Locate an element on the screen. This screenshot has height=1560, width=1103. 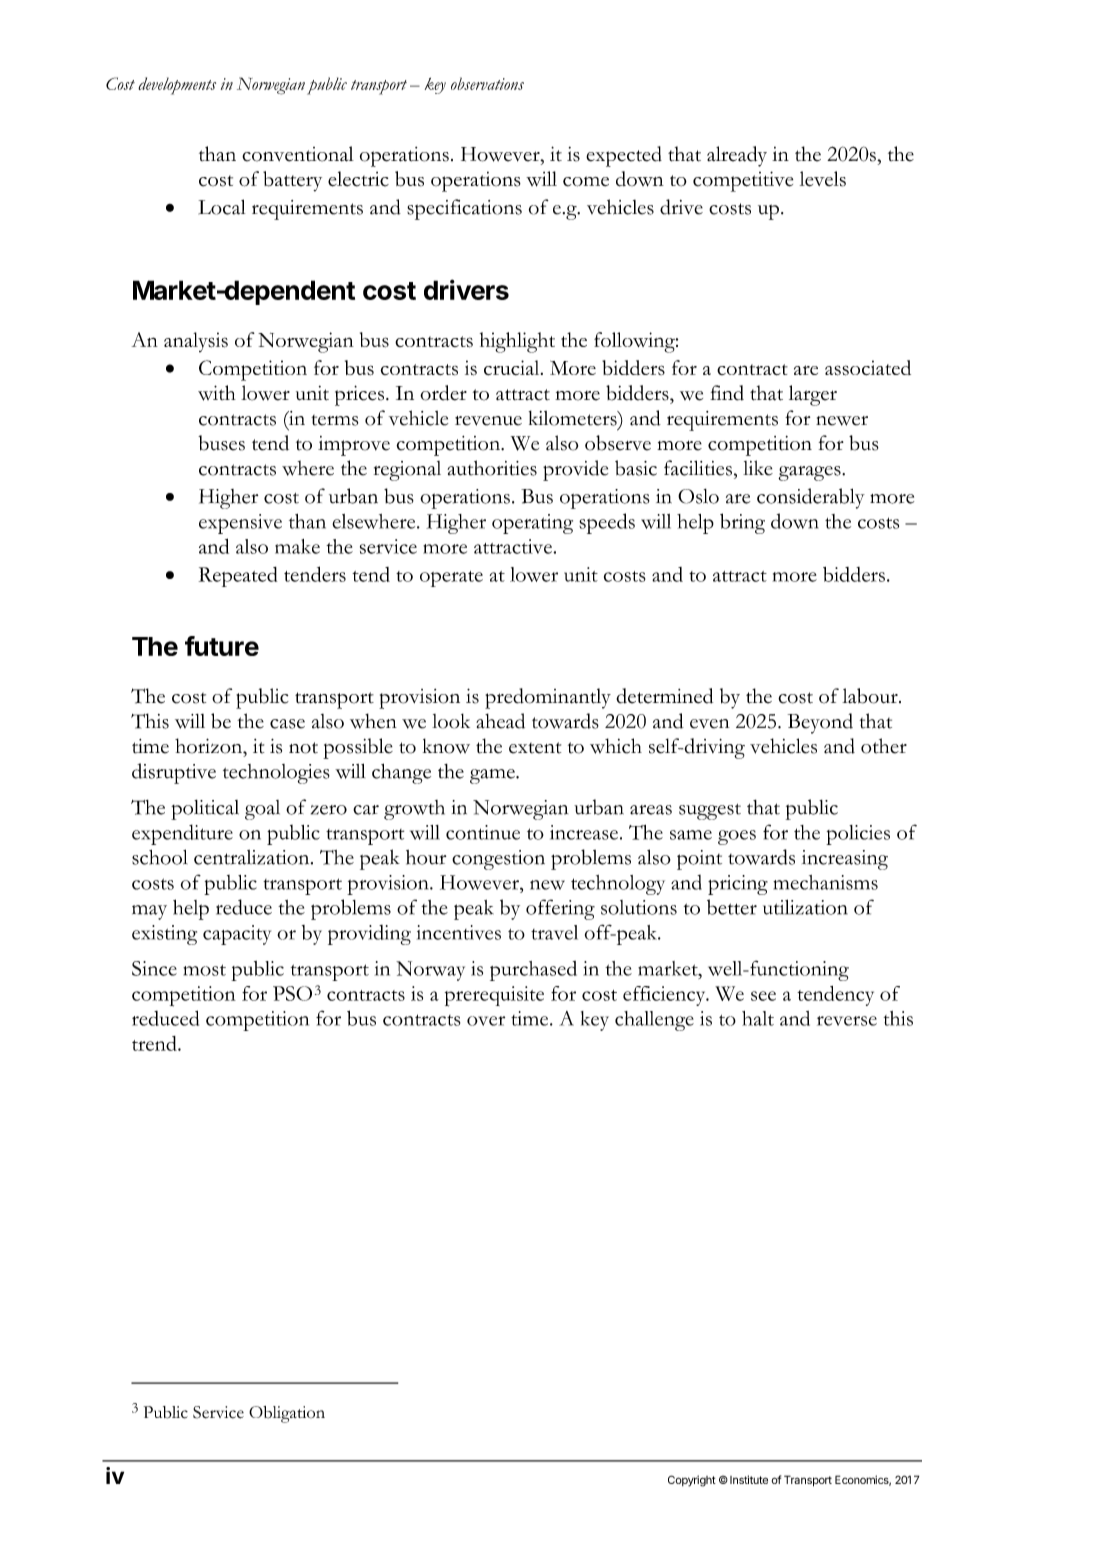
Copyright is located at coordinates (692, 1481).
